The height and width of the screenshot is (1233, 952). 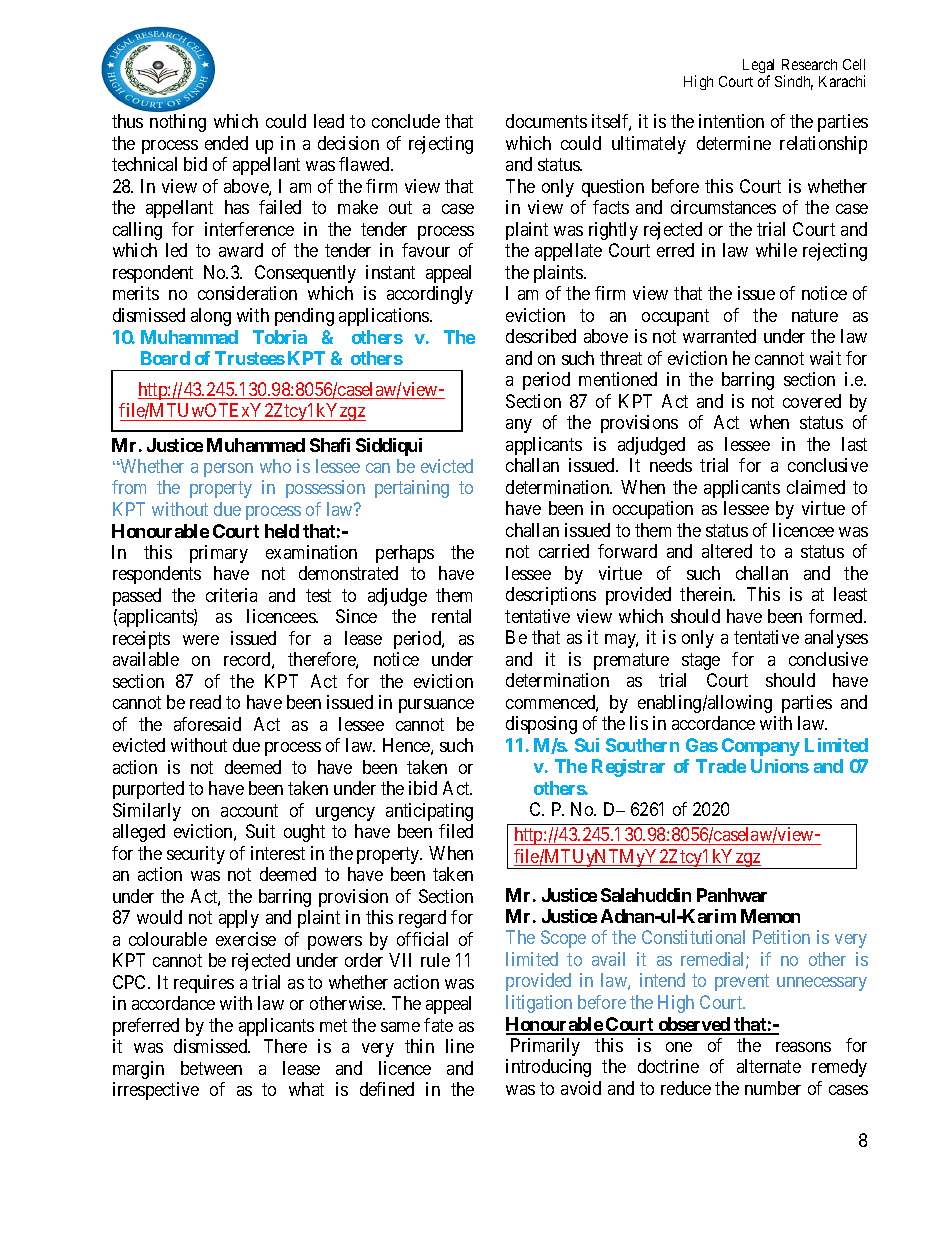 I want to click on criteria, so click(x=231, y=595).
